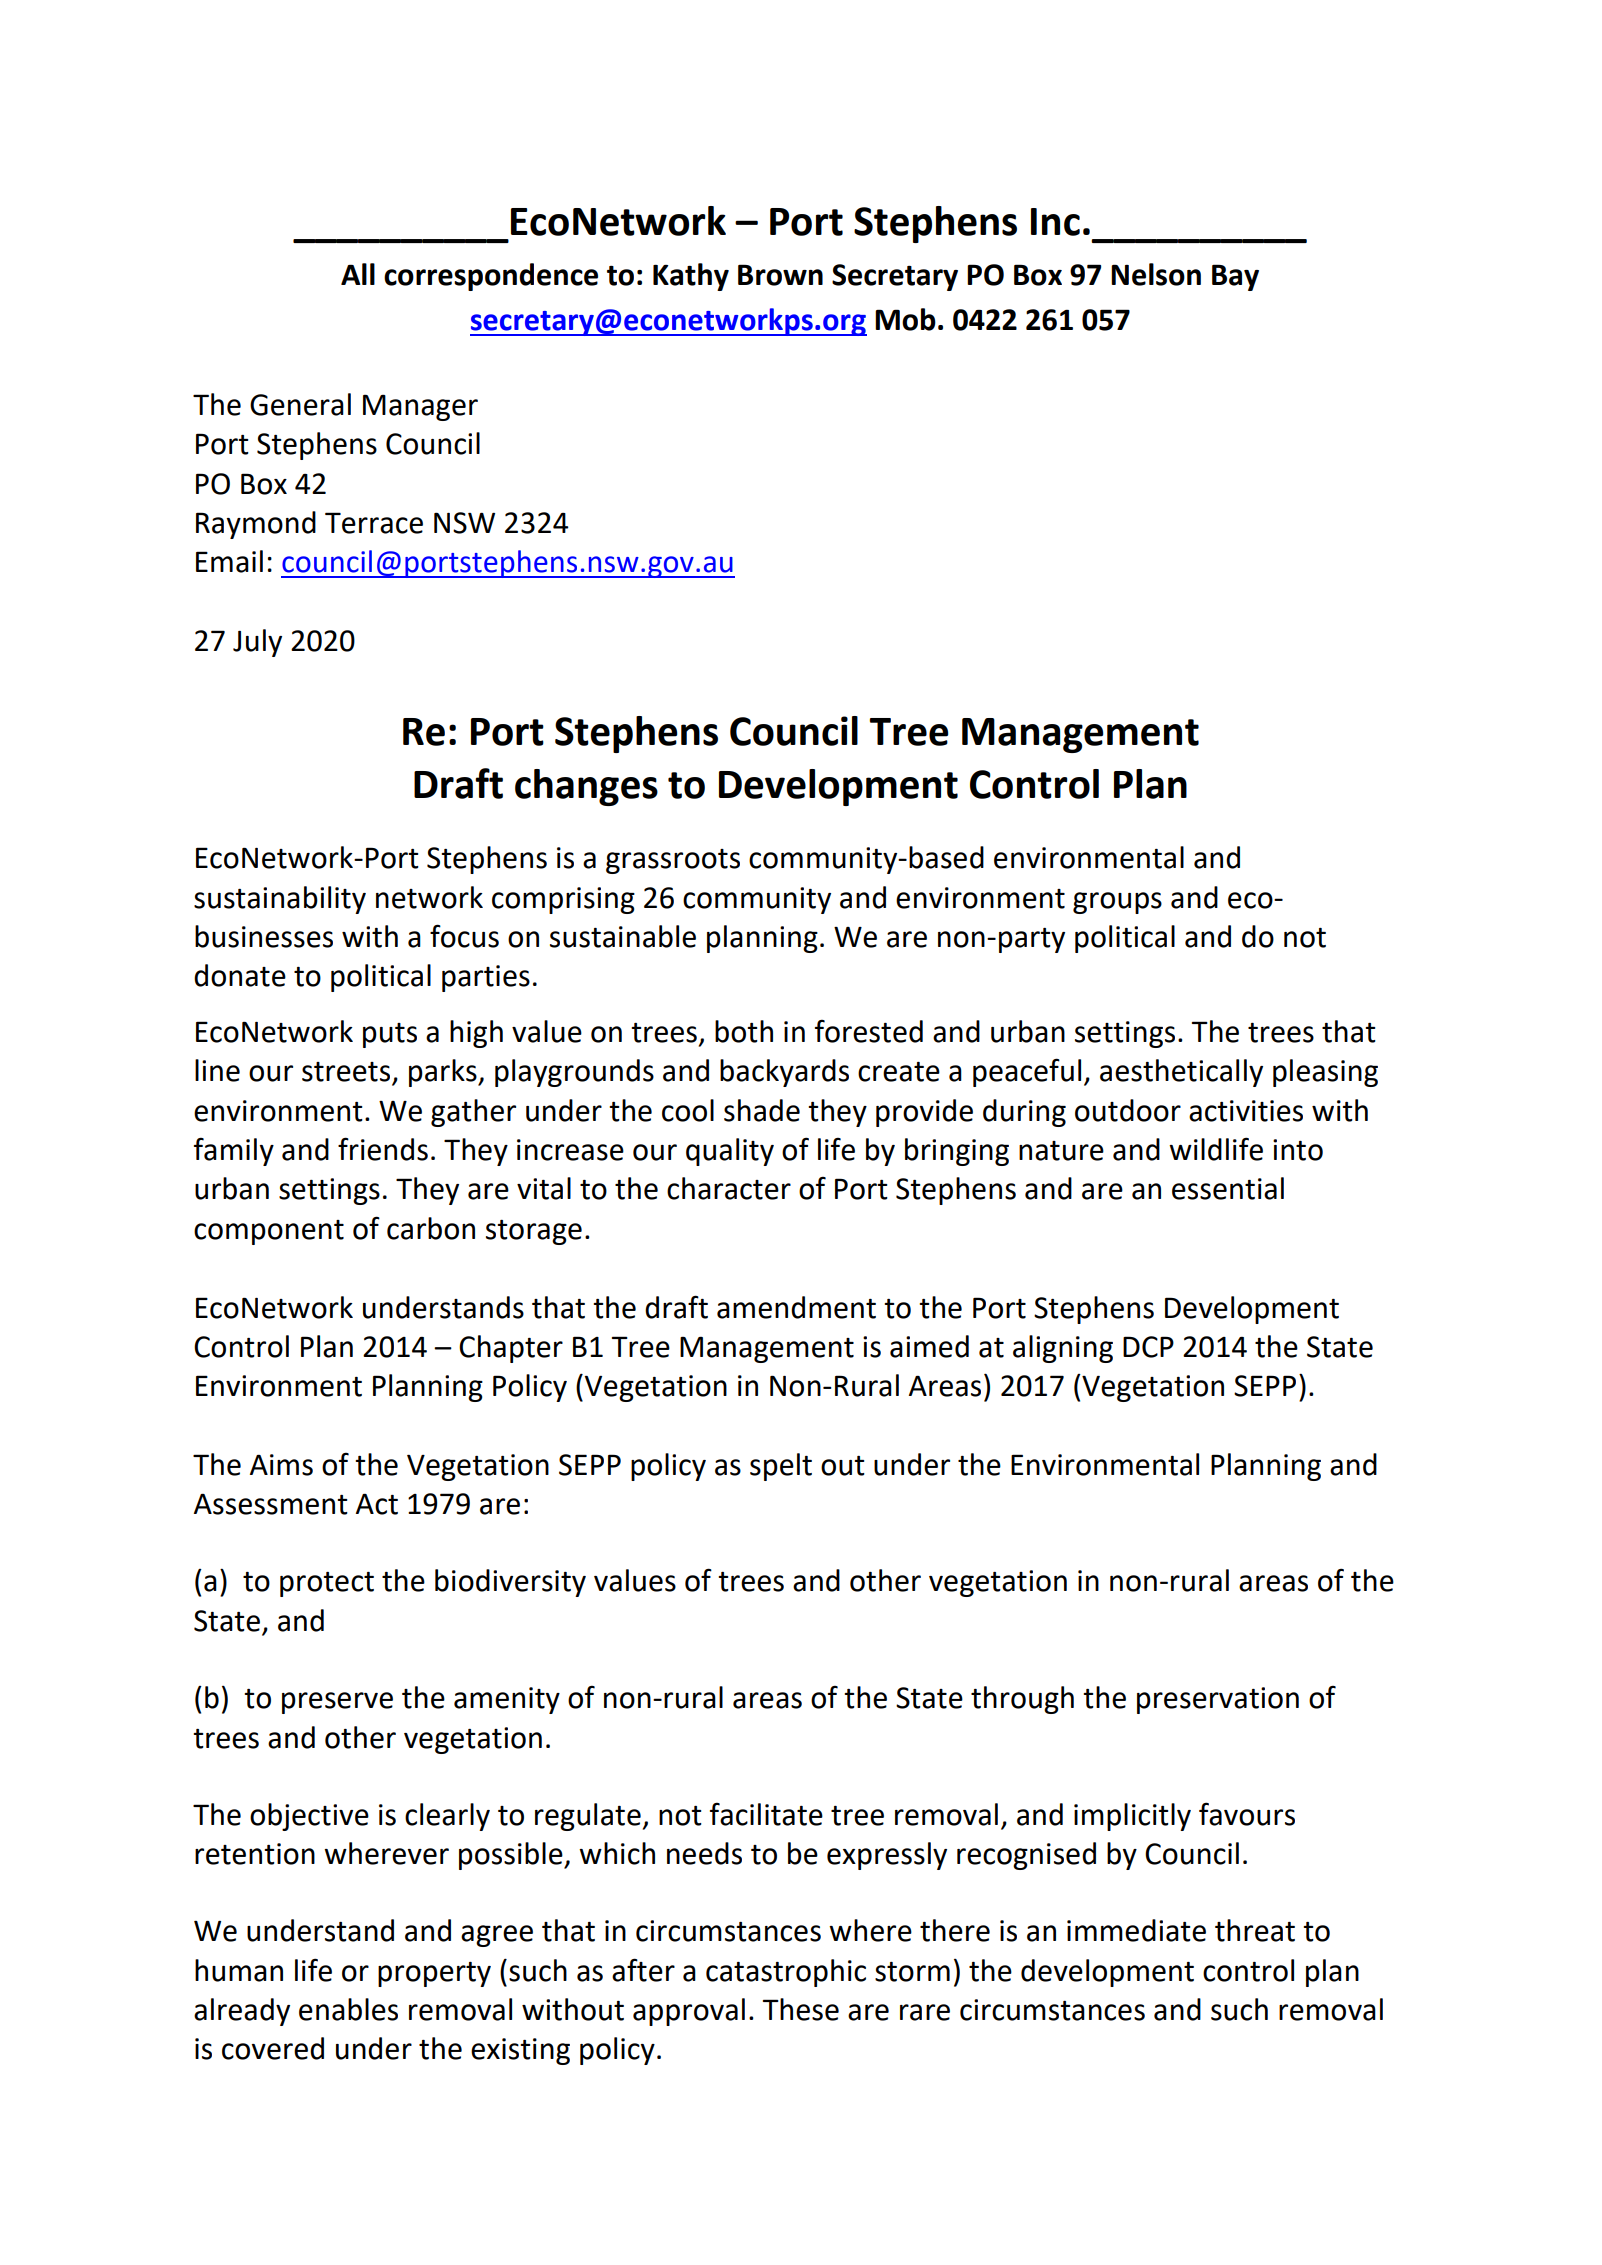  I want to click on July, so click(257, 643).
